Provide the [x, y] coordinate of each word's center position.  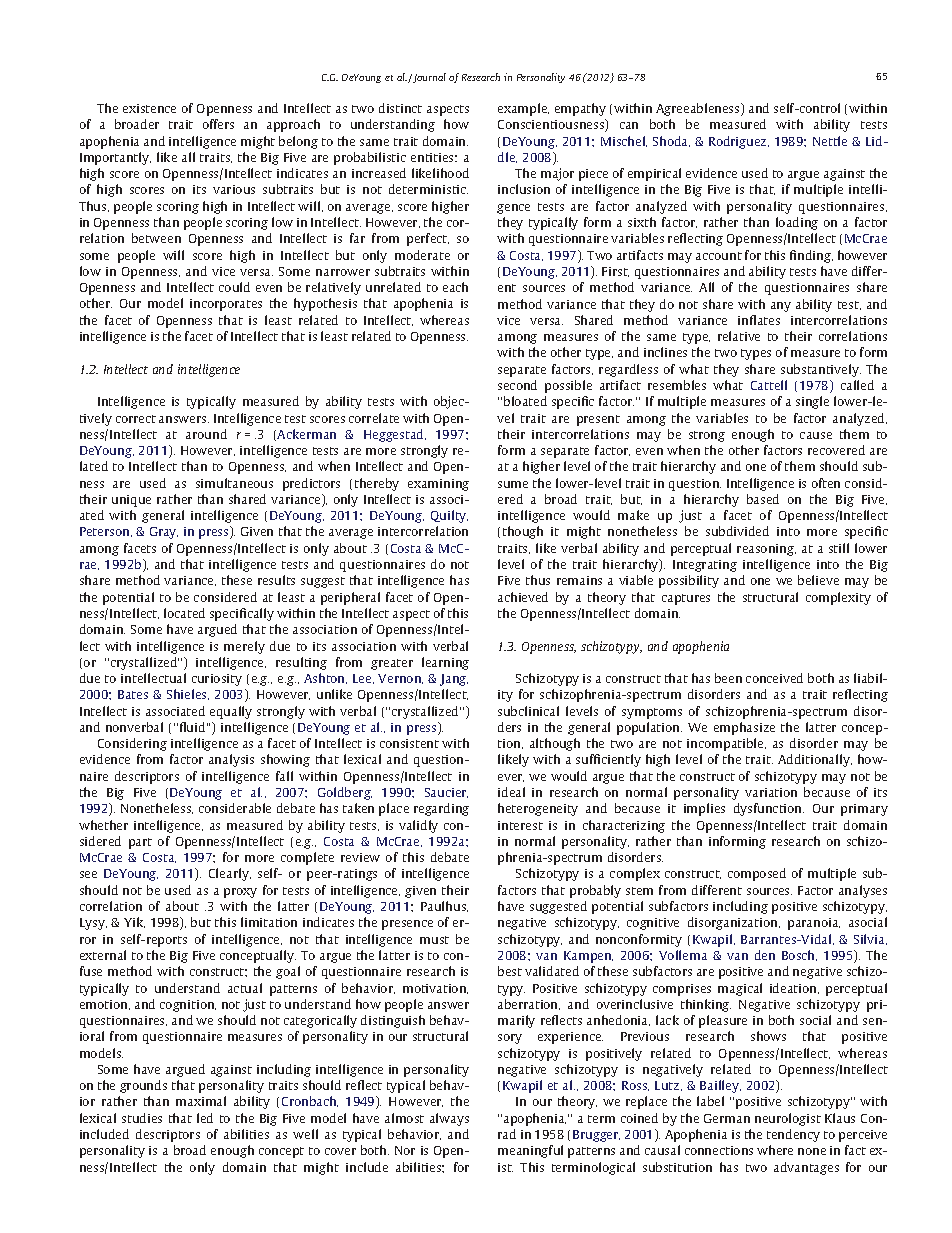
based [763, 499]
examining [438, 485]
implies [704, 809]
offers [218, 124]
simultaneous [234, 483]
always [449, 1119]
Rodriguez [739, 142]
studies [142, 1118]
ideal [511, 792]
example [523, 109]
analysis [231, 760]
